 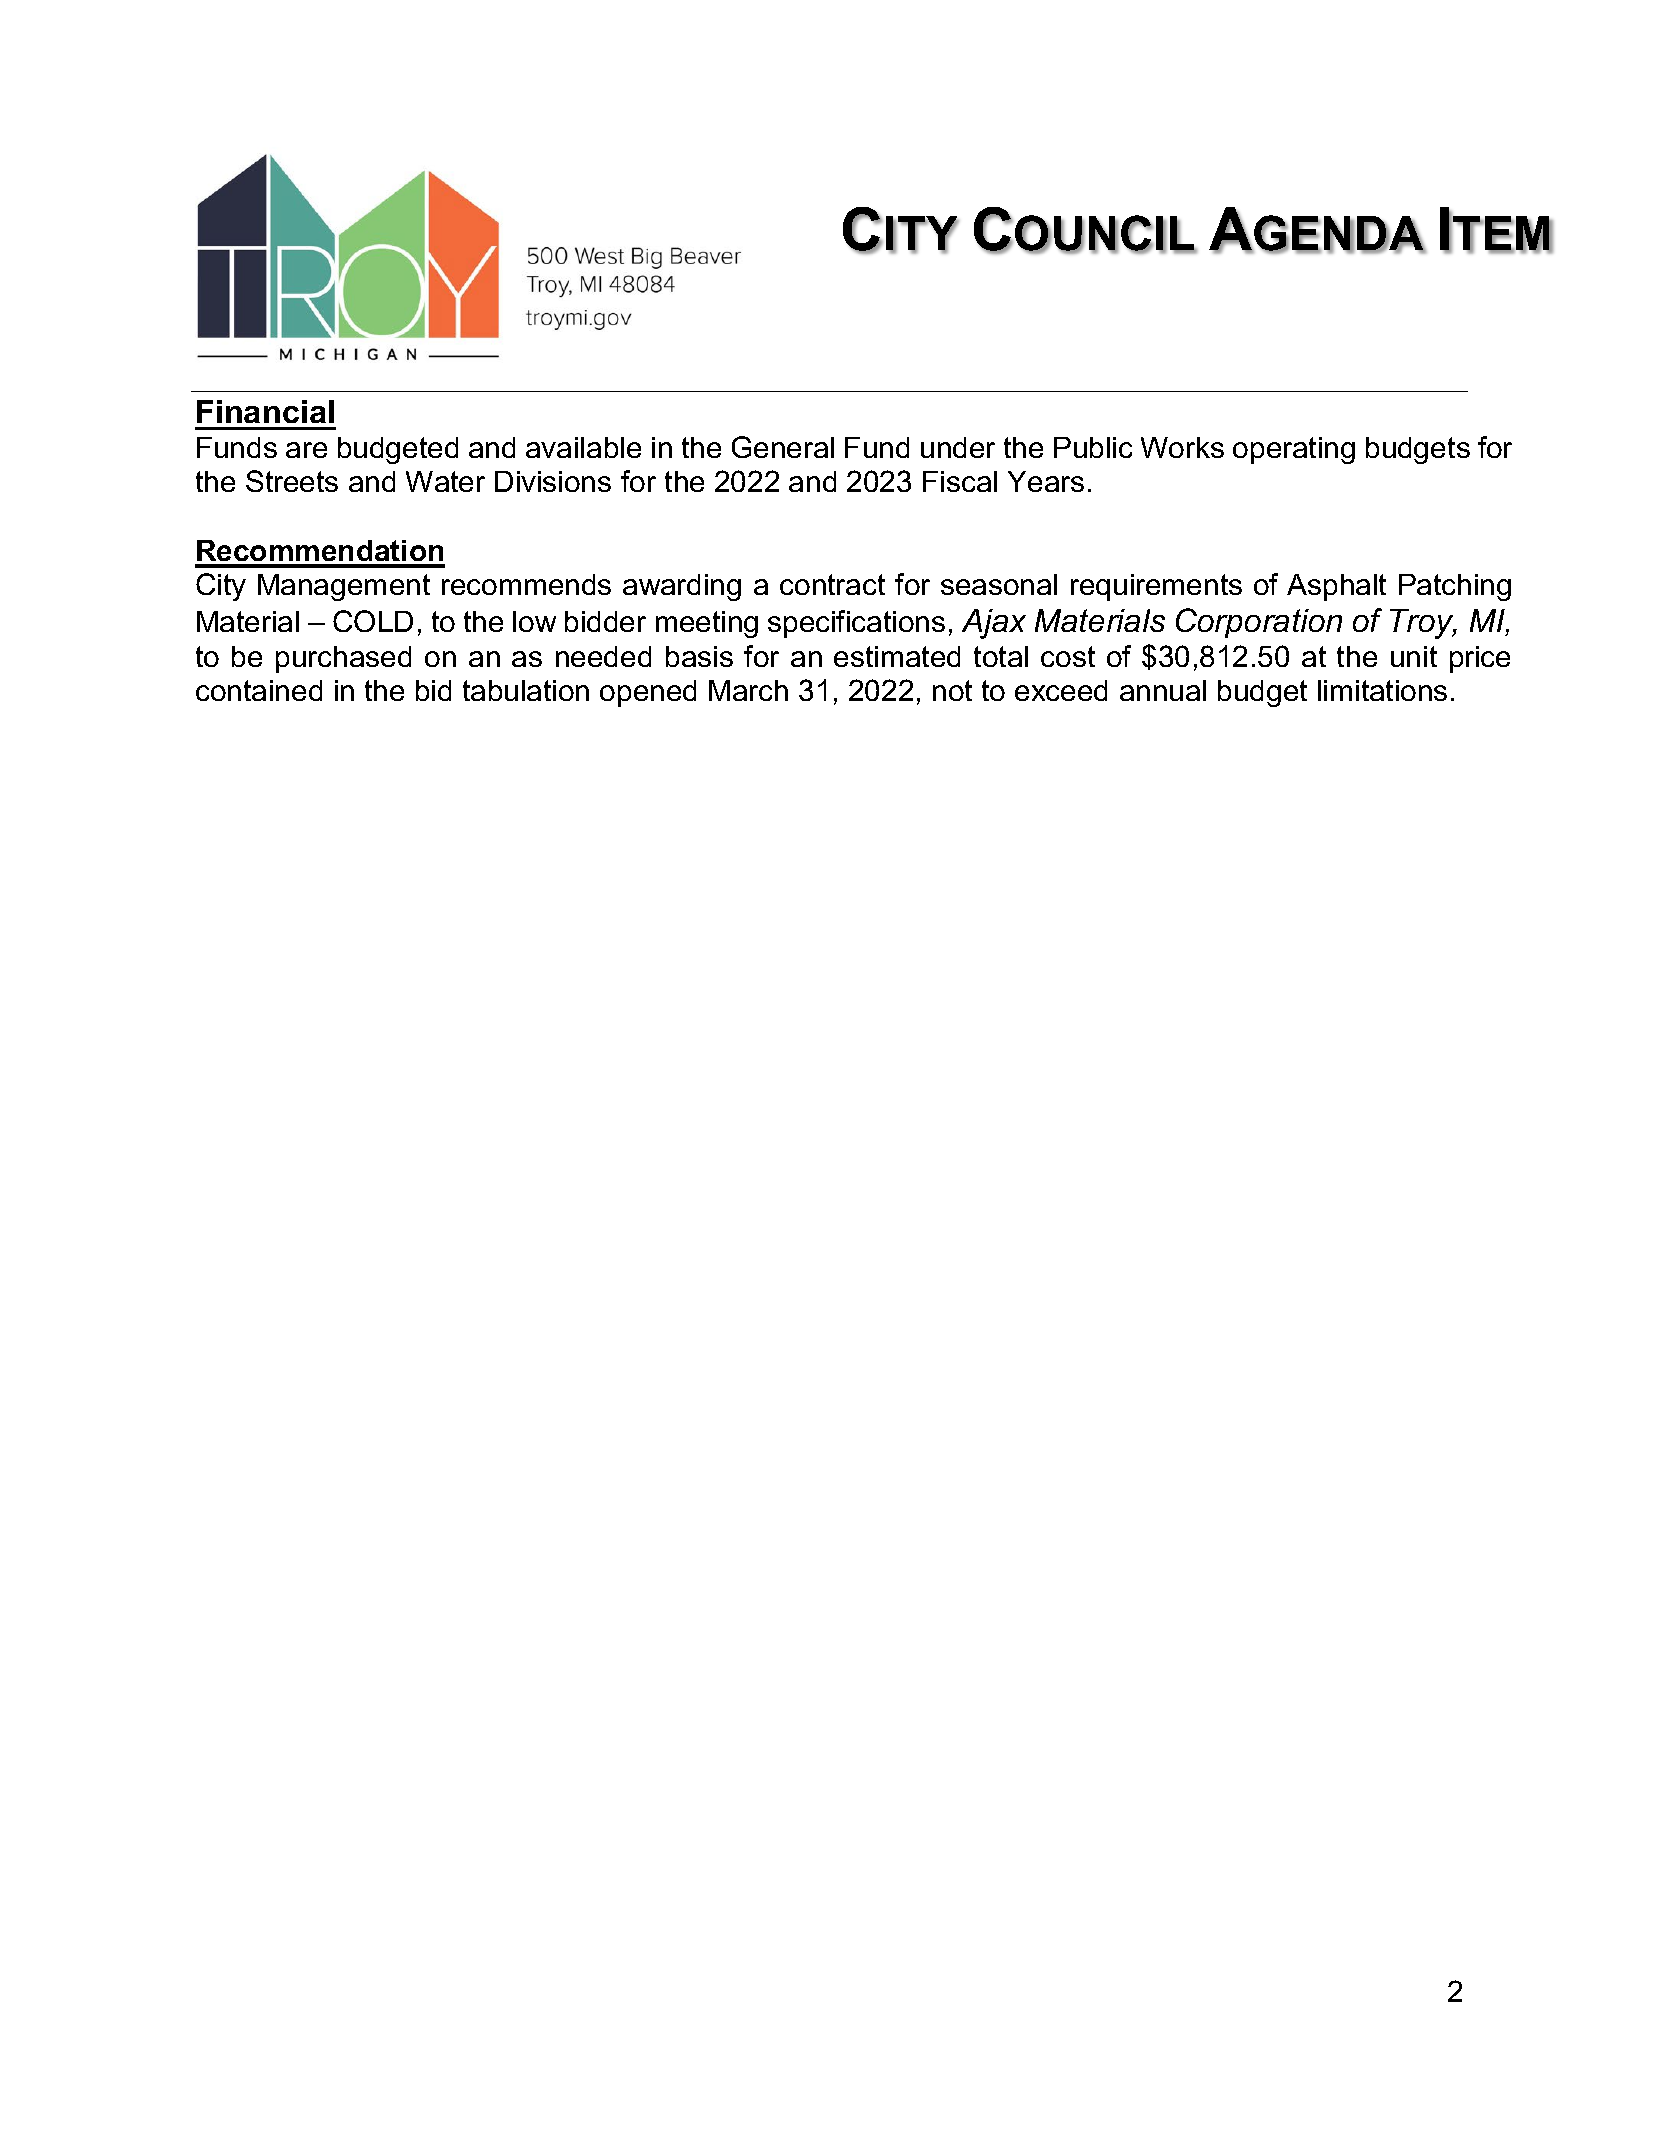 I want to click on Management, so click(x=344, y=587).
